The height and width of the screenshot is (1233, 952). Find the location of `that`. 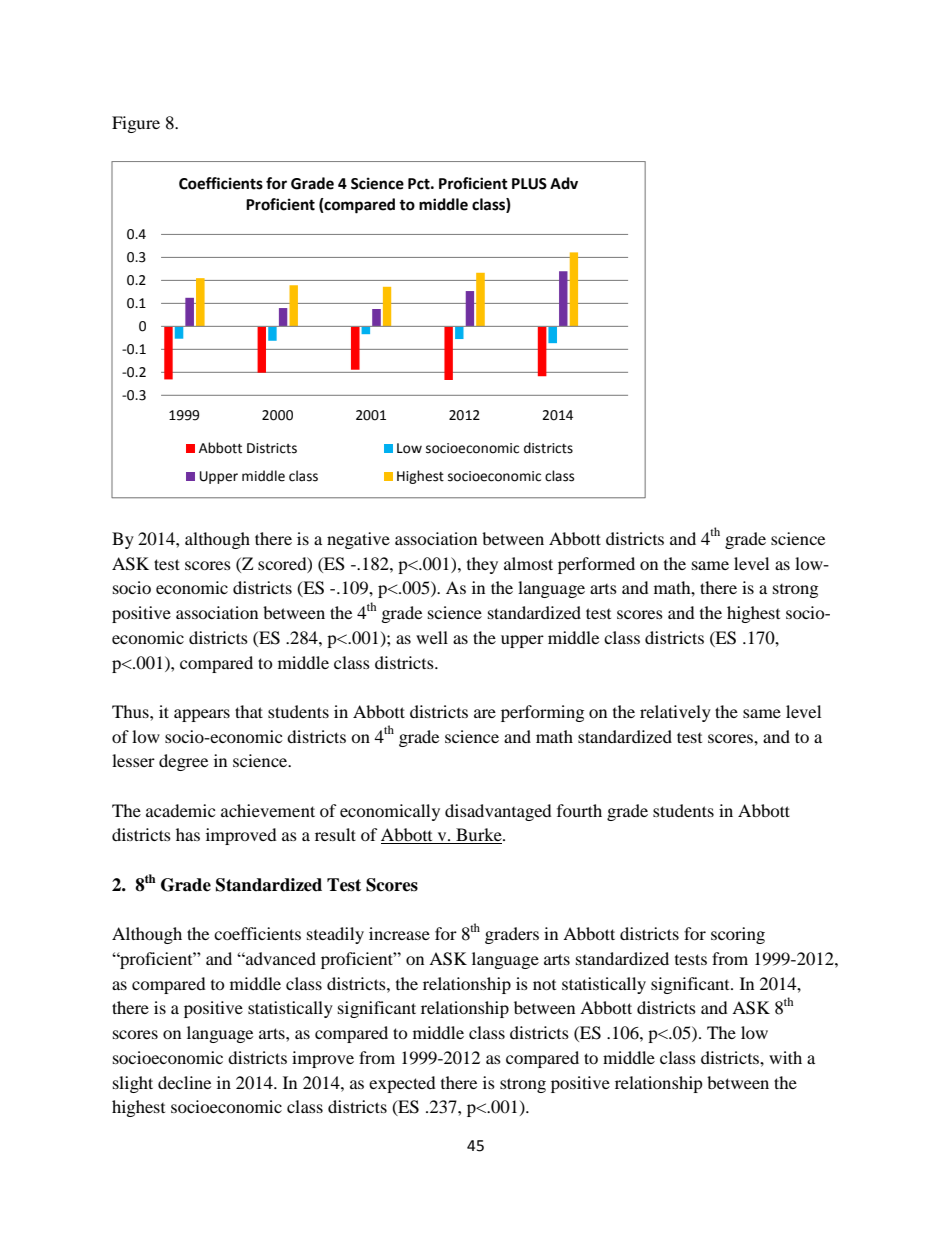

that is located at coordinates (249, 711).
